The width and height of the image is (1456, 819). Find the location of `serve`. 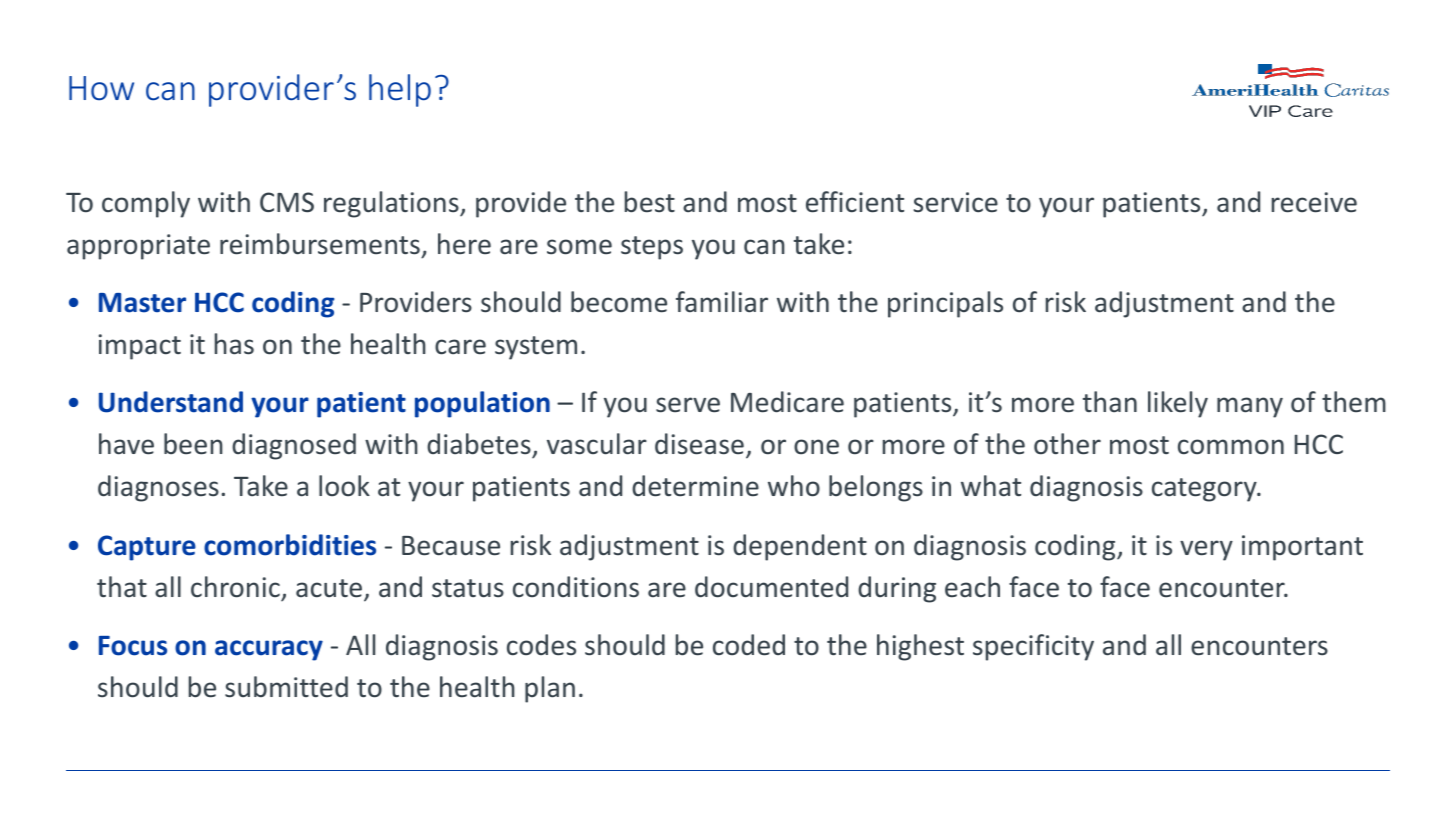

serve is located at coordinates (688, 405).
